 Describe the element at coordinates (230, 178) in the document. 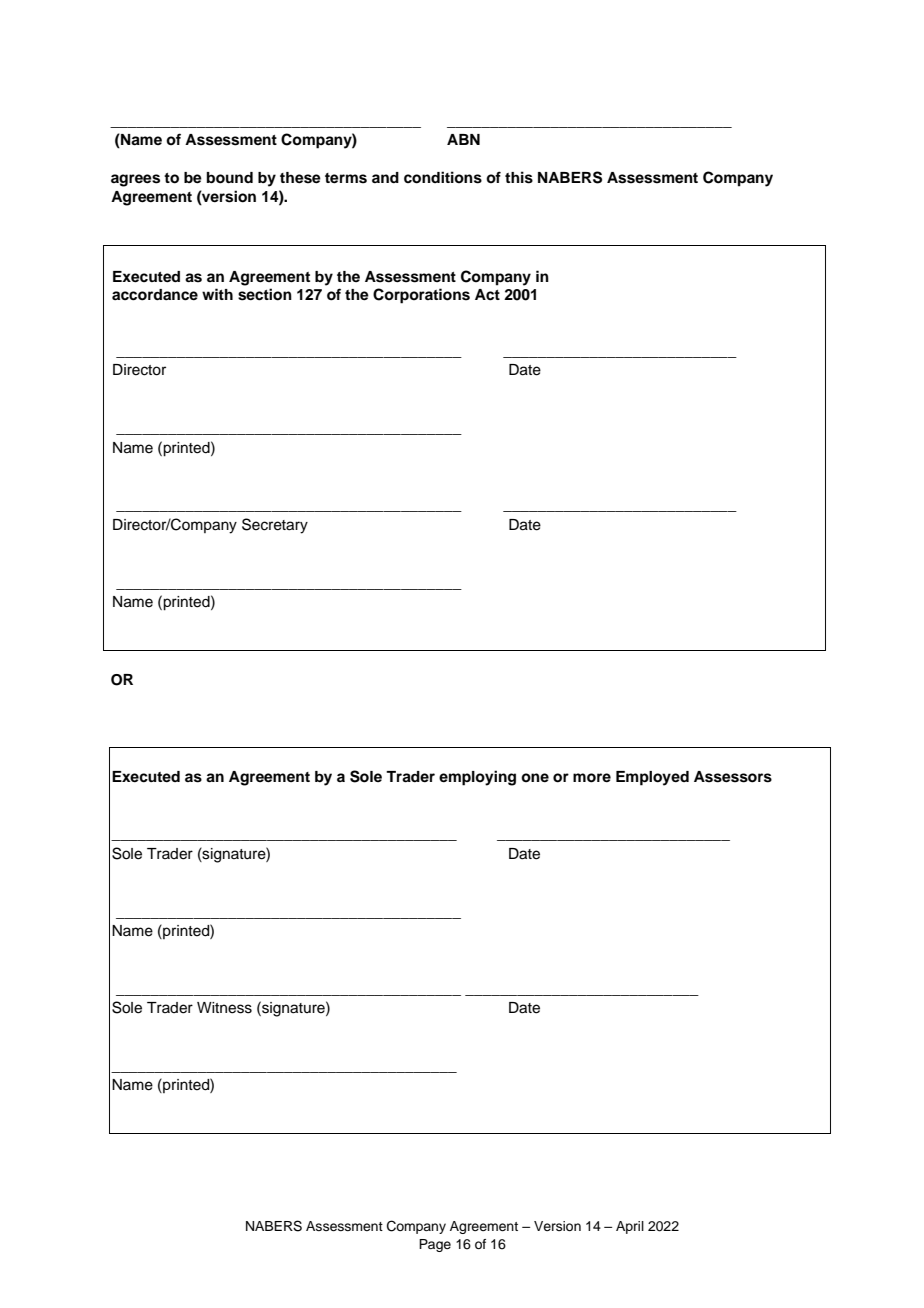

I see `bound` at that location.
